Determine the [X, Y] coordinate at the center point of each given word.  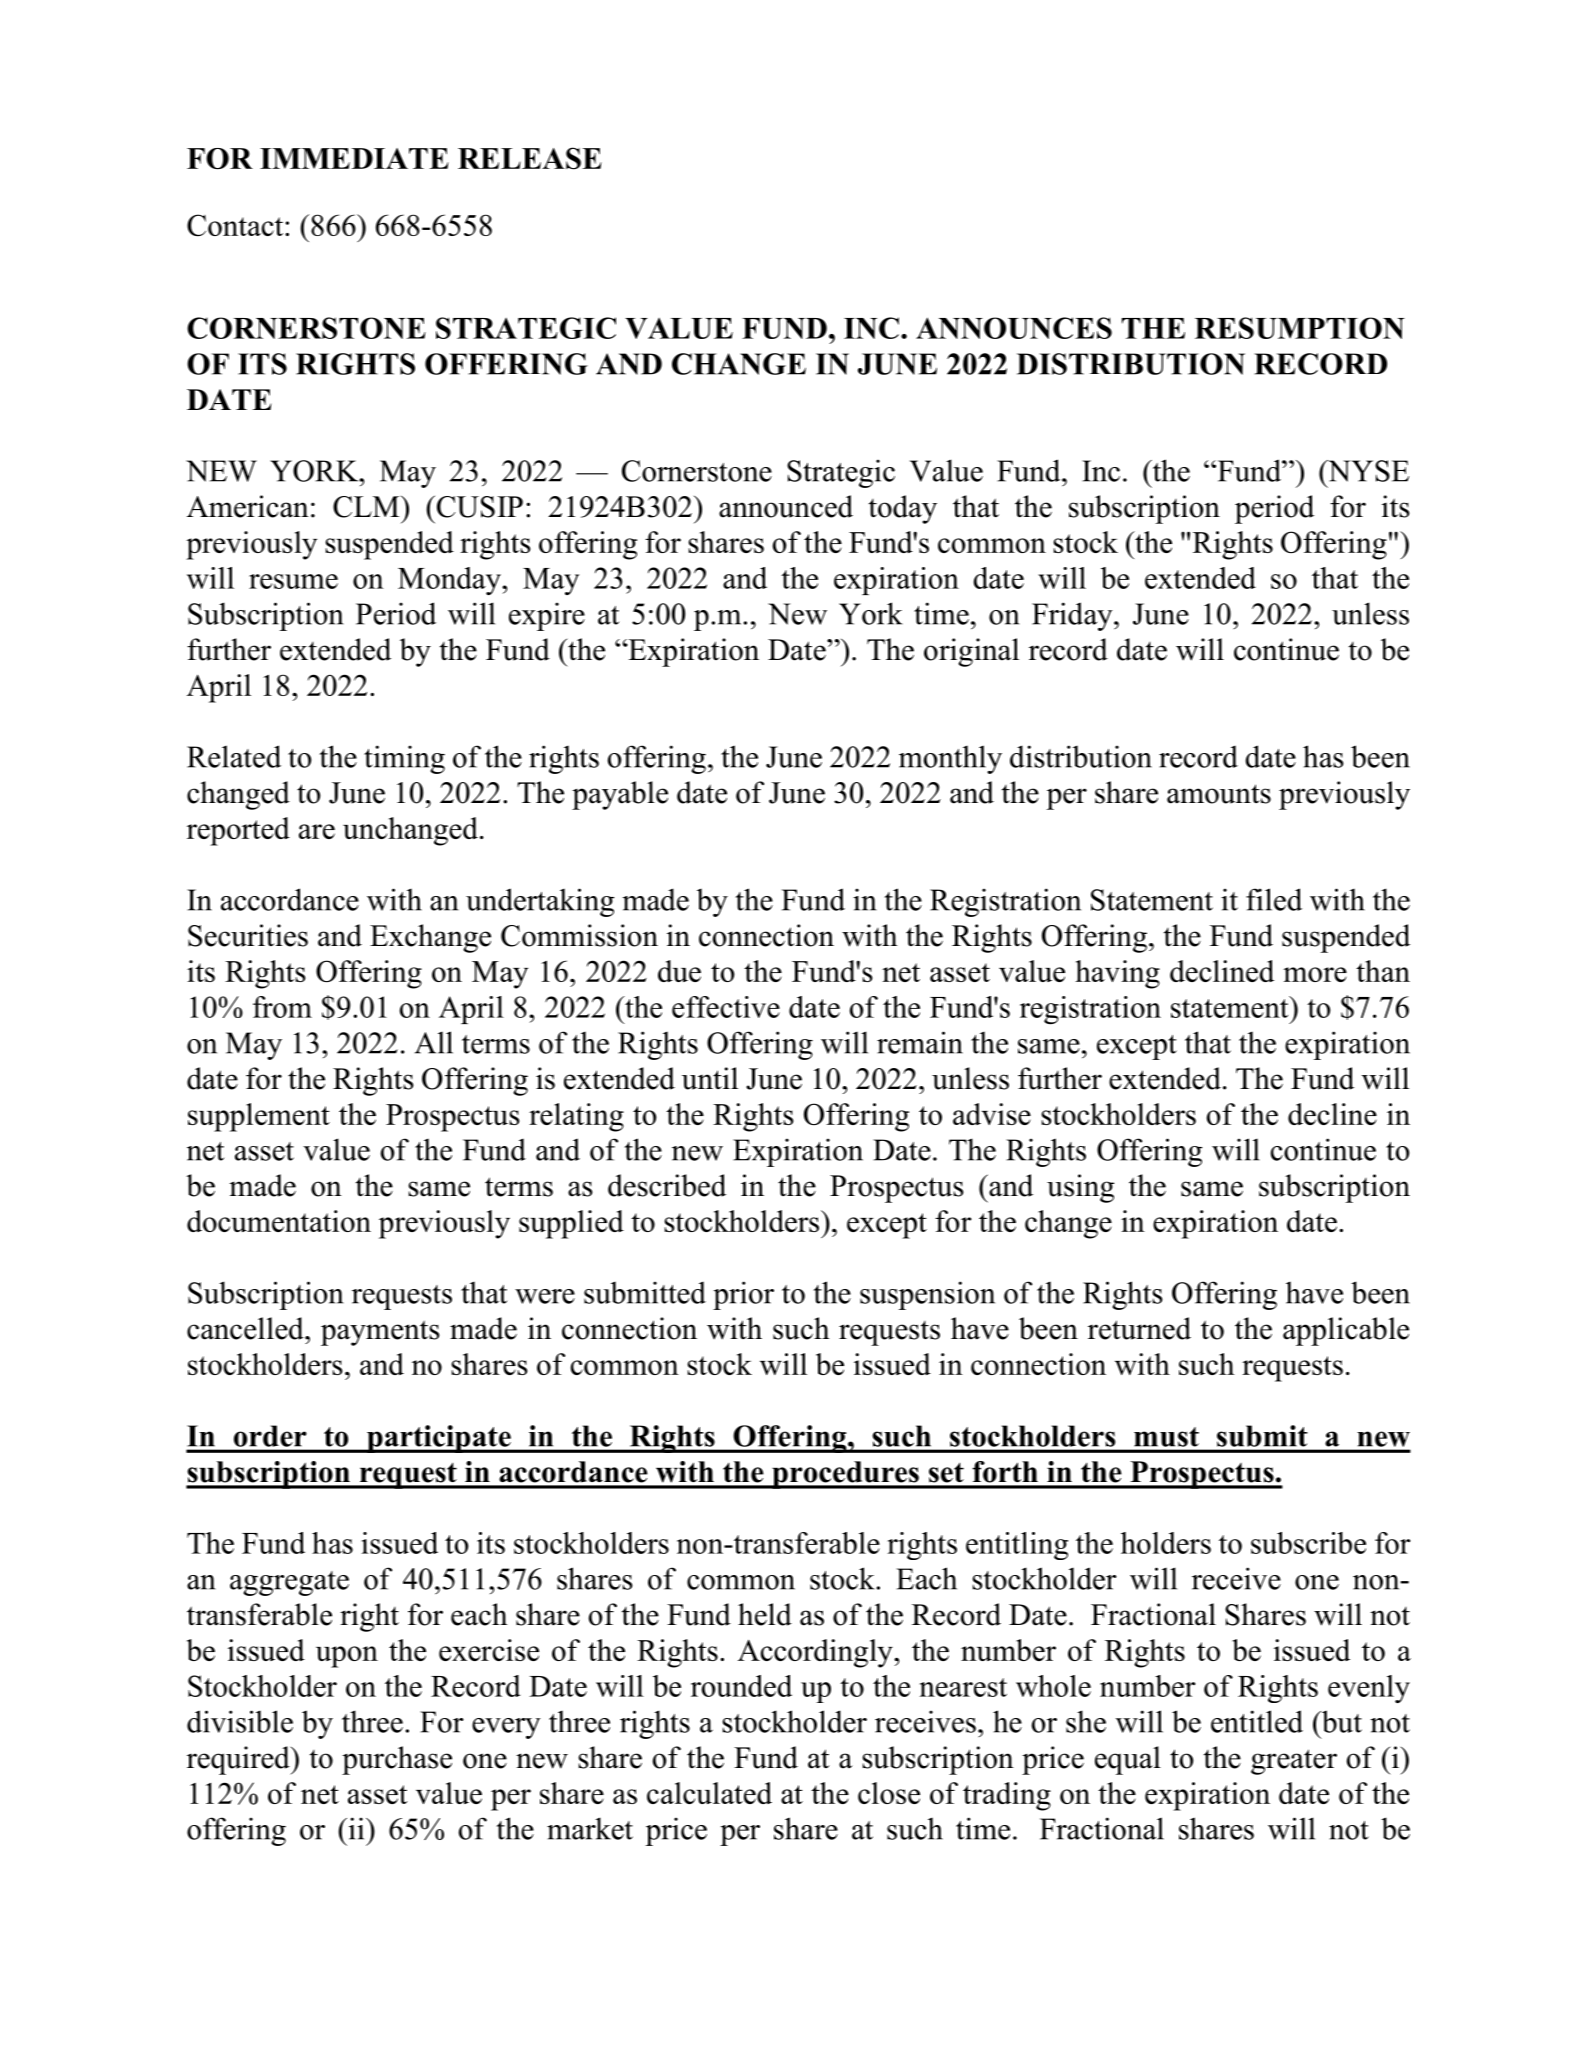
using [1080, 1188]
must [1166, 1437]
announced [786, 506]
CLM [367, 507]
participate [439, 1439]
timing [404, 759]
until [710, 1078]
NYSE [1367, 471]
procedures [845, 1475]
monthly [950, 759]
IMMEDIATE [354, 158]
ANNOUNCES [1014, 328]
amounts [1219, 794]
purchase [397, 1760]
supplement [259, 1117]
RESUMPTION [1300, 328]
